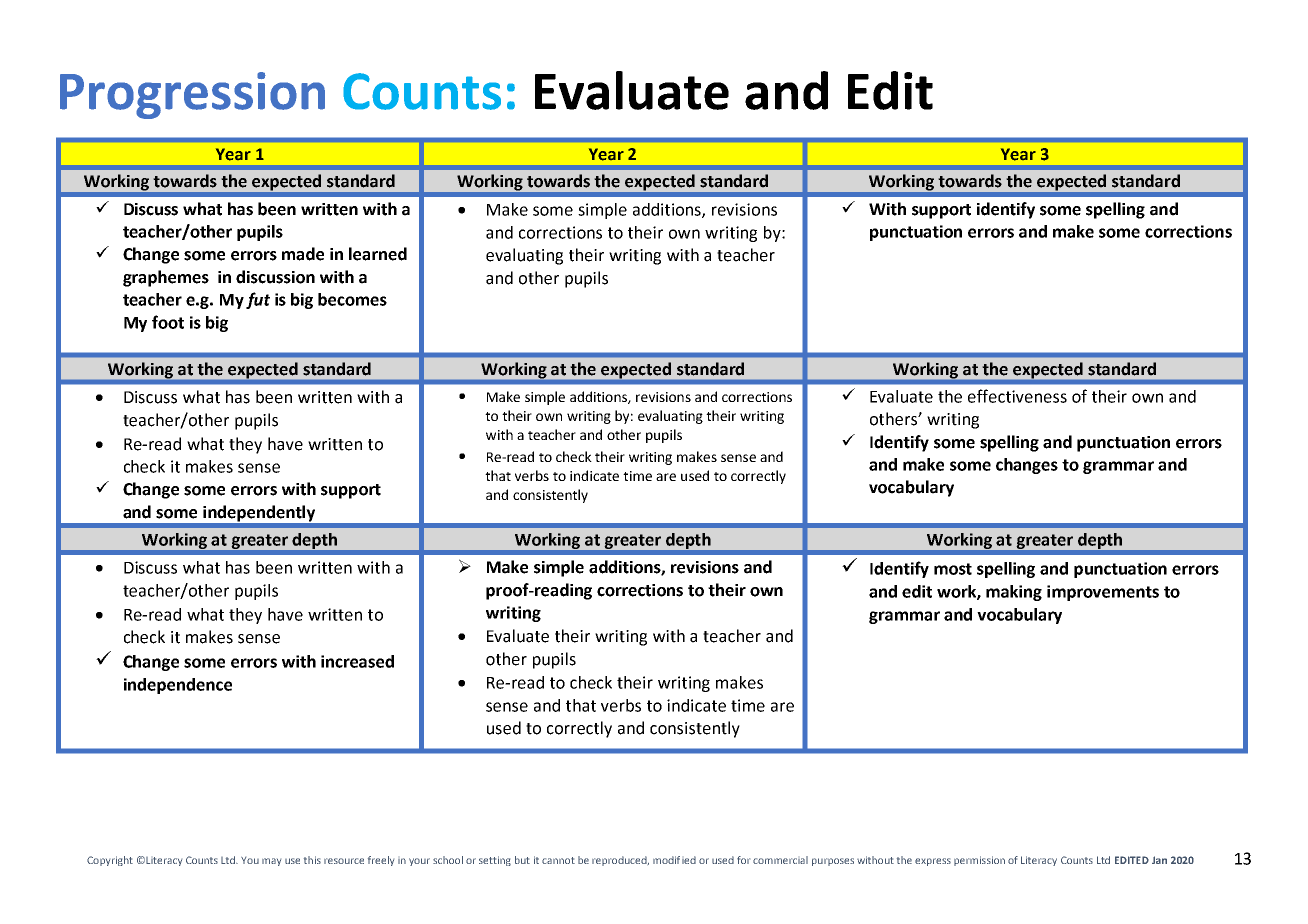 This screenshot has width=1308, height=924. I want to click on most, so click(953, 569).
